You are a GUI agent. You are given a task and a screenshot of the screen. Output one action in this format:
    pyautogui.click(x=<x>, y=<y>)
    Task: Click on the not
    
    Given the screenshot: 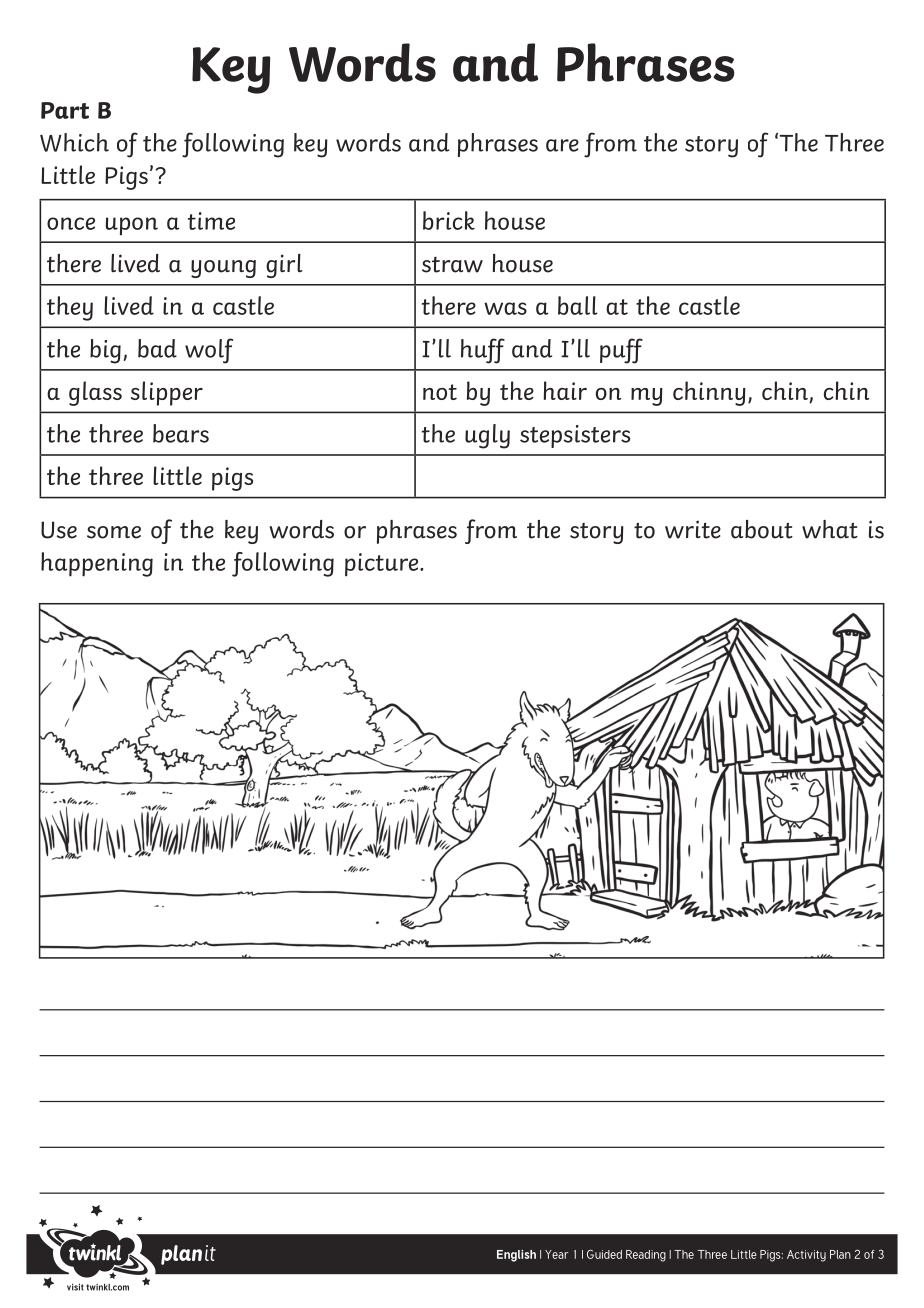 What is the action you would take?
    pyautogui.click(x=440, y=392)
